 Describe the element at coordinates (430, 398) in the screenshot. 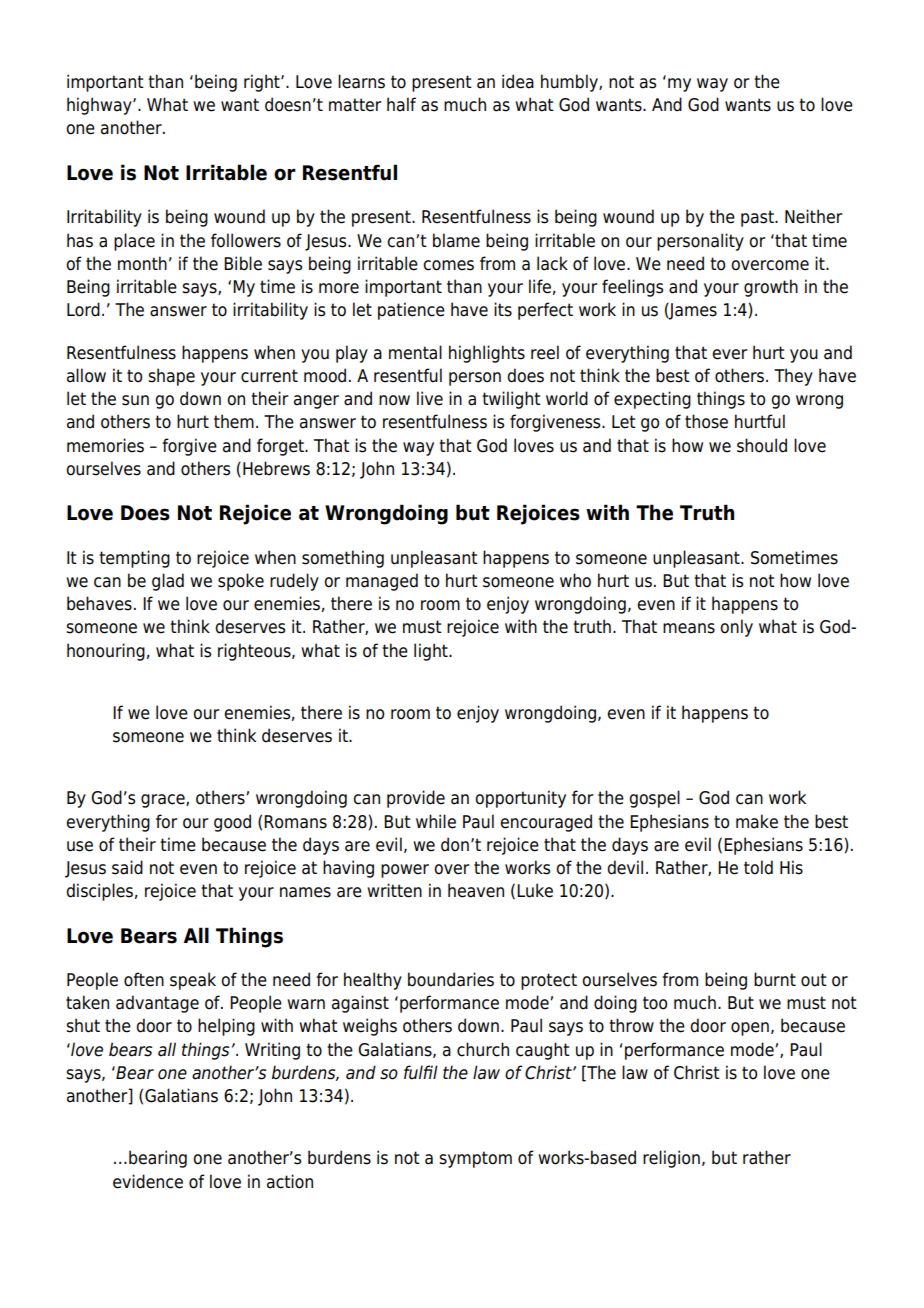

I see `live` at that location.
